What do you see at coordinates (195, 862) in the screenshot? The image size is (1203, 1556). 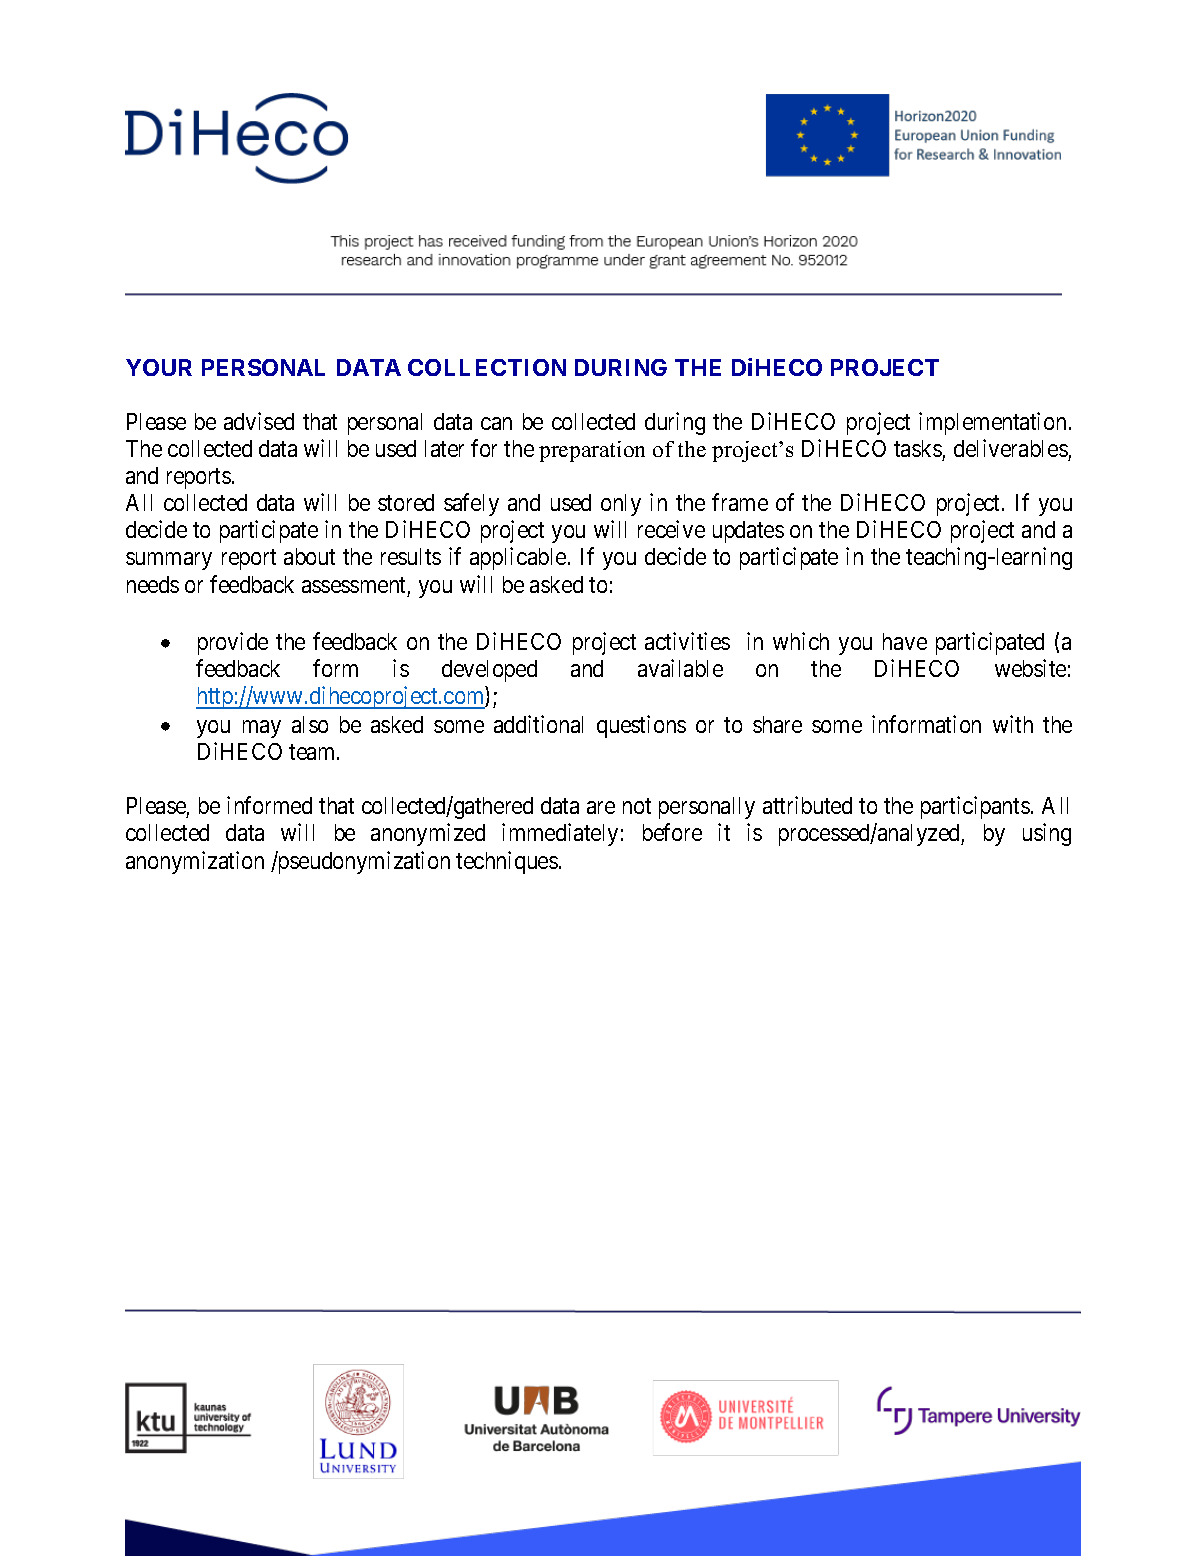 I see `anonymization` at bounding box center [195, 862].
